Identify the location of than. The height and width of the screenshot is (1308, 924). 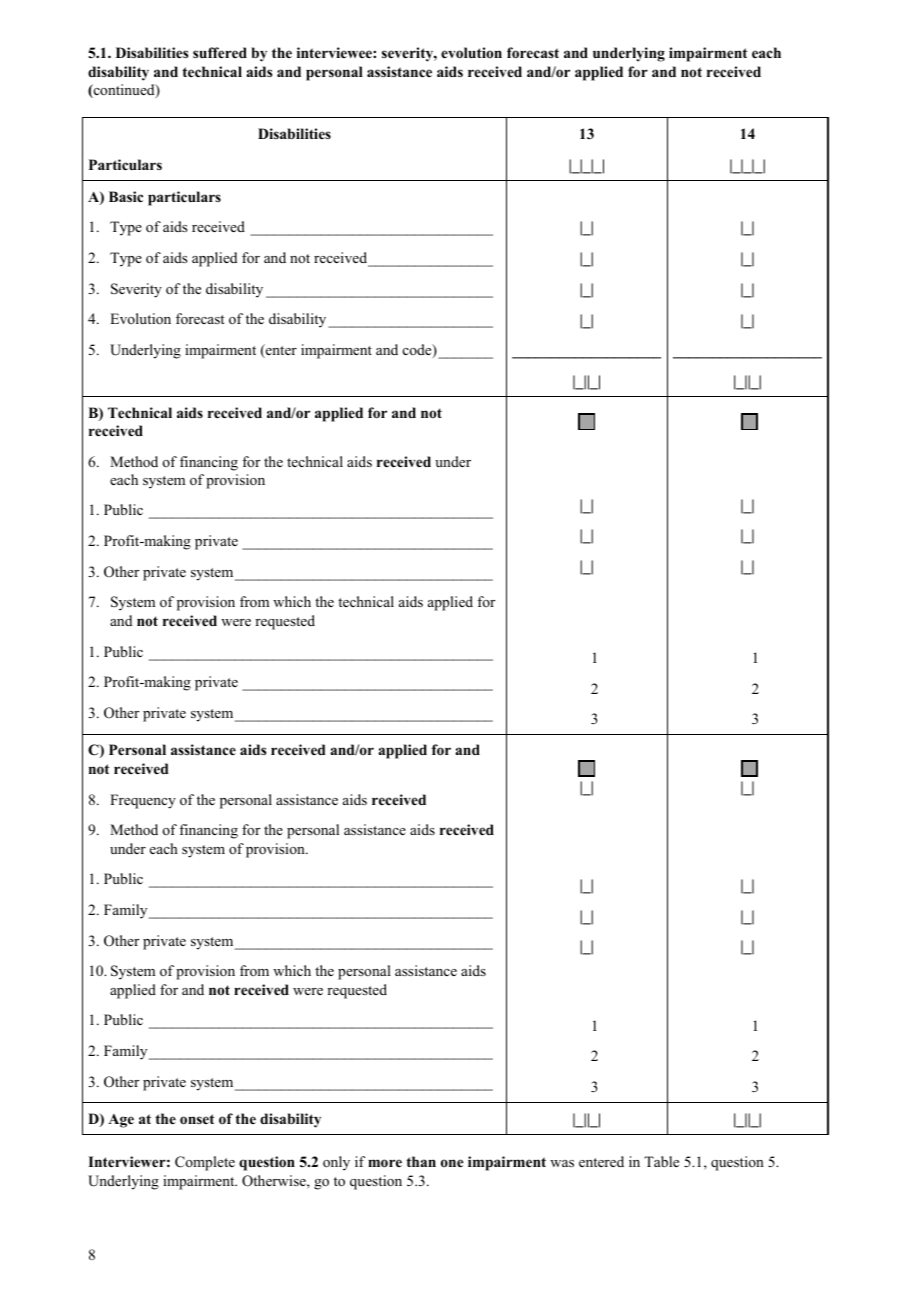
(421, 1161).
